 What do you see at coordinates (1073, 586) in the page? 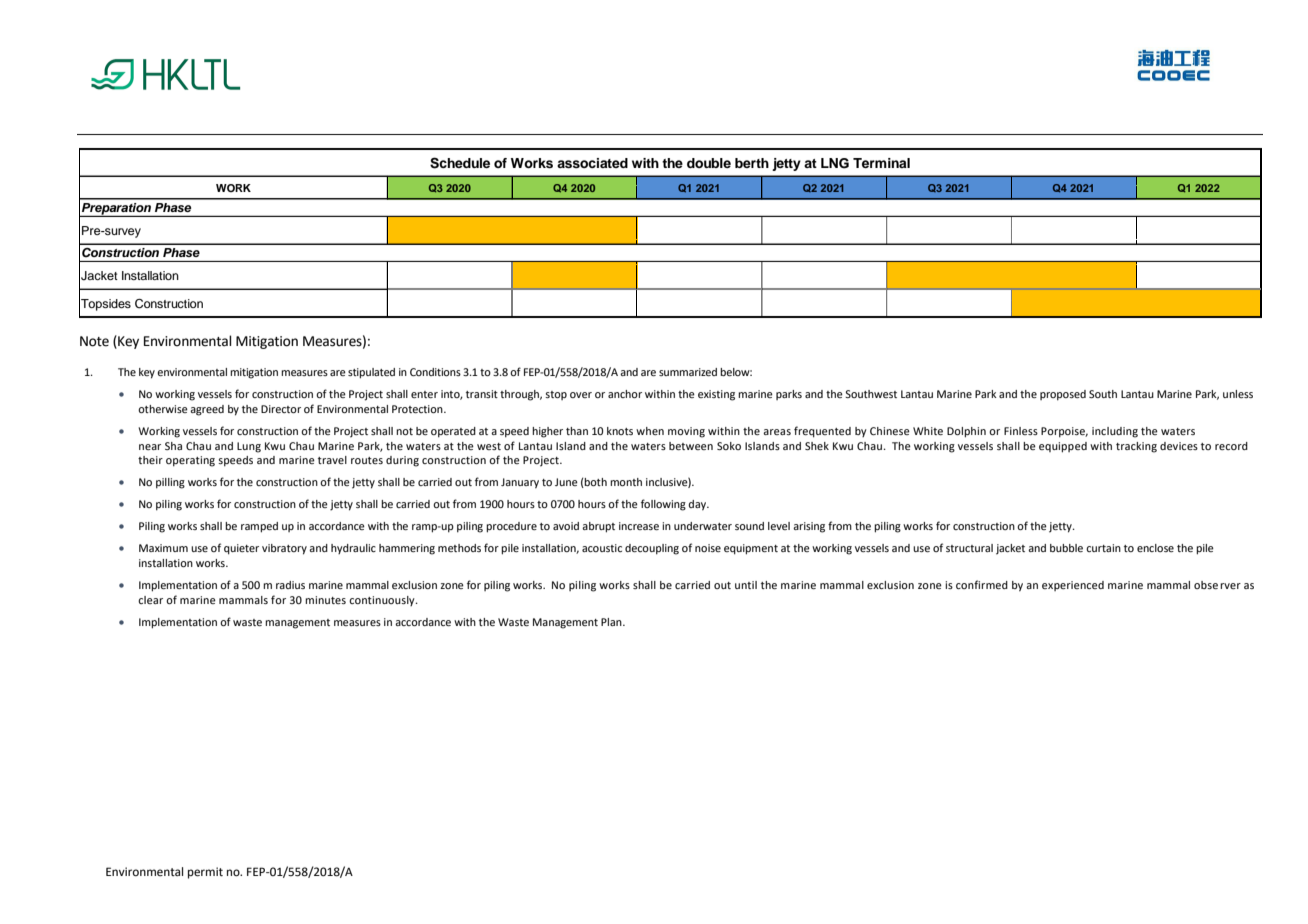
I see `experienced` at bounding box center [1073, 586].
